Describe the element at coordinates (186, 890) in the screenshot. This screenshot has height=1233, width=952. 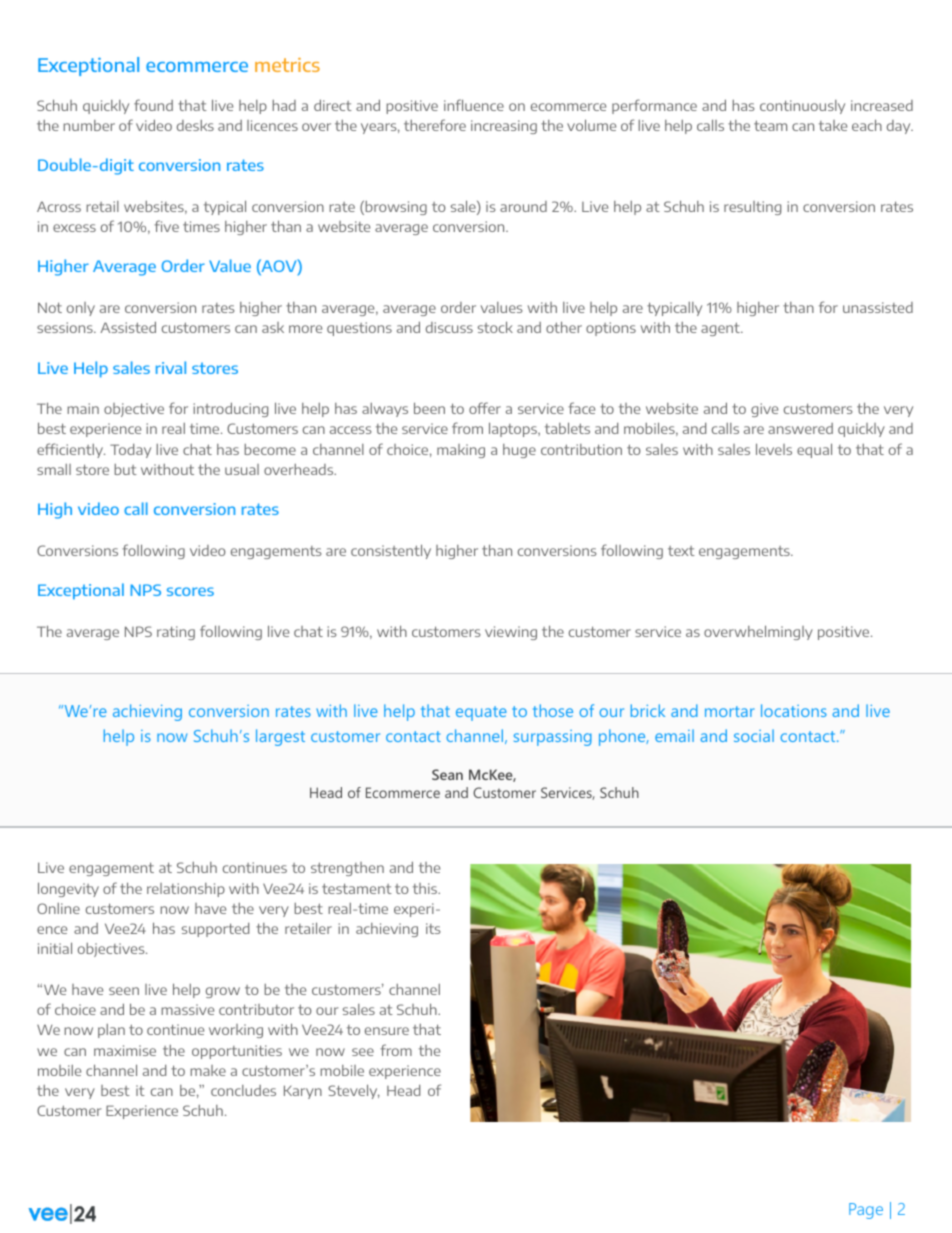
I see `relationship` at that location.
